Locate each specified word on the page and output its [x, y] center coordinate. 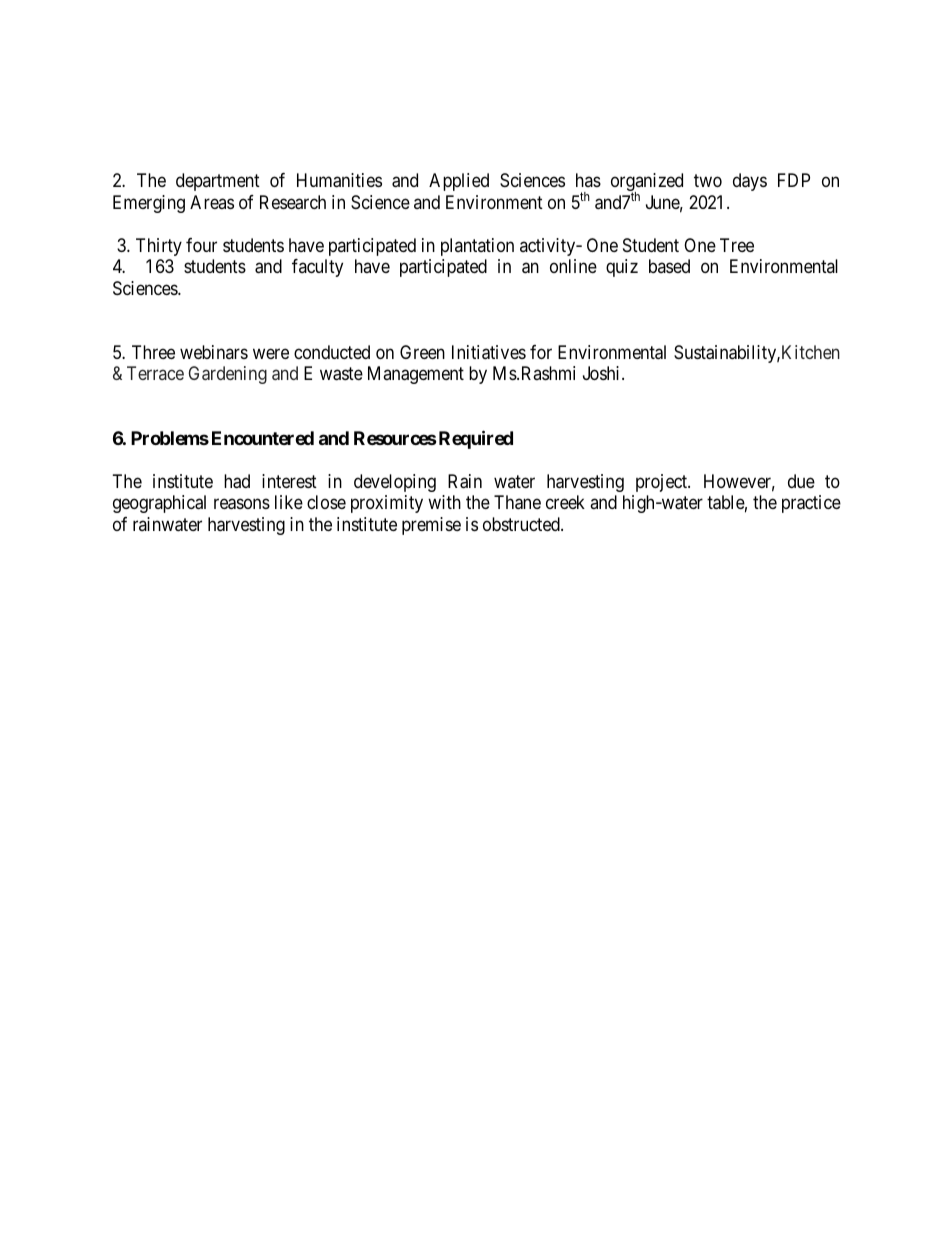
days [750, 182]
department [218, 182]
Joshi [603, 373]
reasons [242, 504]
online [573, 266]
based [669, 266]
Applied [459, 182]
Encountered [263, 438]
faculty [317, 268]
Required [474, 439]
